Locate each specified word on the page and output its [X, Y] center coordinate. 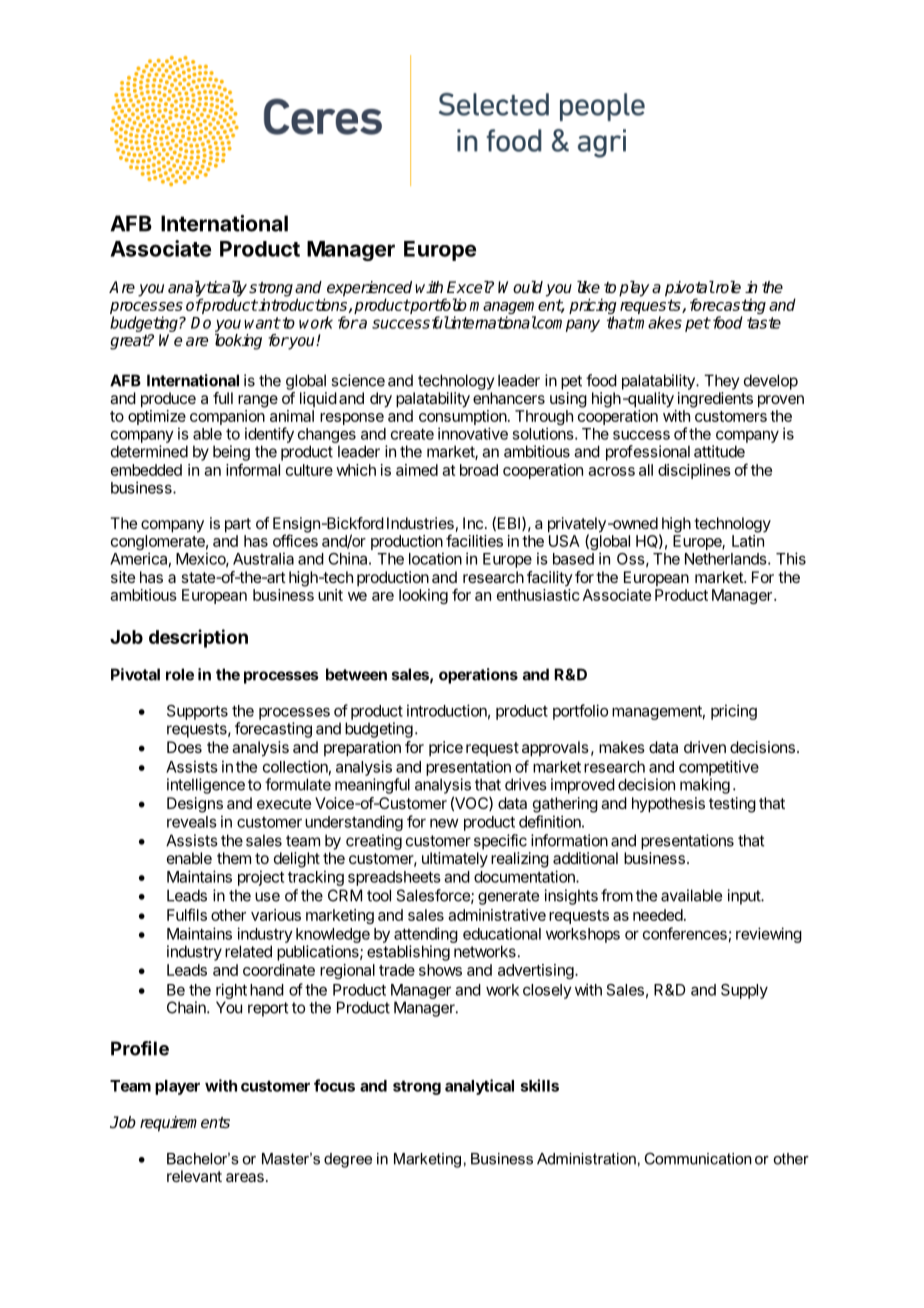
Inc [473, 523]
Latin [748, 541]
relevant [194, 1176]
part [238, 525]
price [446, 749]
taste [764, 323]
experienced [369, 290]
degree [348, 1160]
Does [184, 747]
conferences [685, 933]
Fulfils [187, 914]
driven [705, 747]
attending [426, 935]
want [262, 323]
